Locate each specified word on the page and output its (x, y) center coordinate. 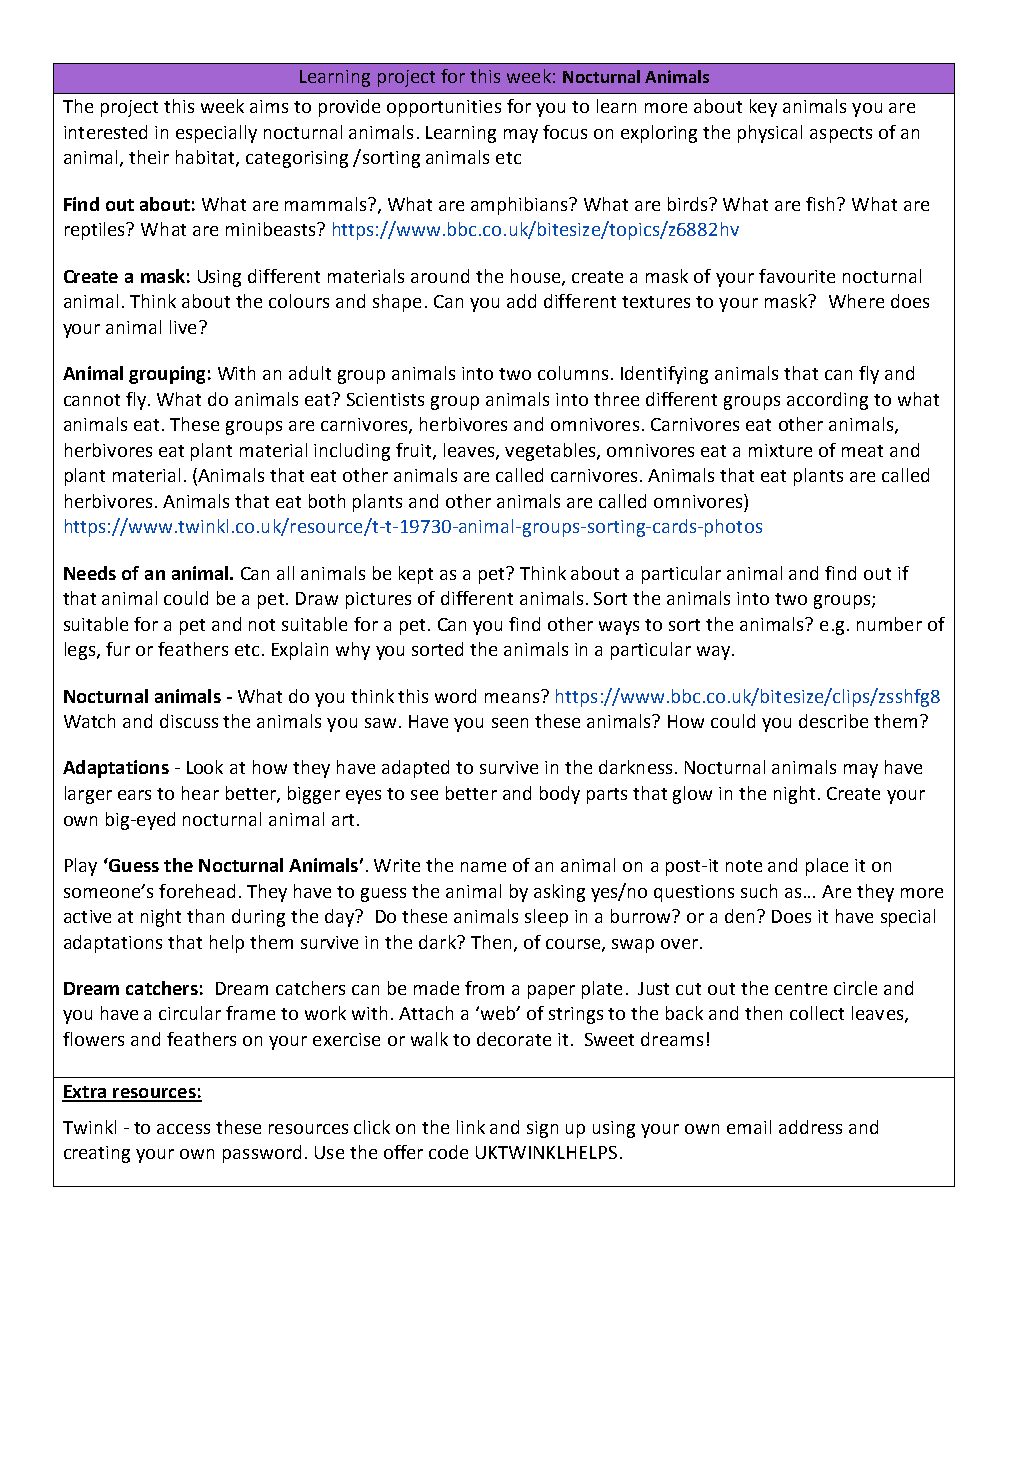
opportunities (444, 108)
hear (200, 793)
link (471, 1127)
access (183, 1129)
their (149, 157)
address (810, 1127)
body (560, 795)
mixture (780, 450)
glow (692, 795)
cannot (92, 400)
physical (770, 134)
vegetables (551, 452)
